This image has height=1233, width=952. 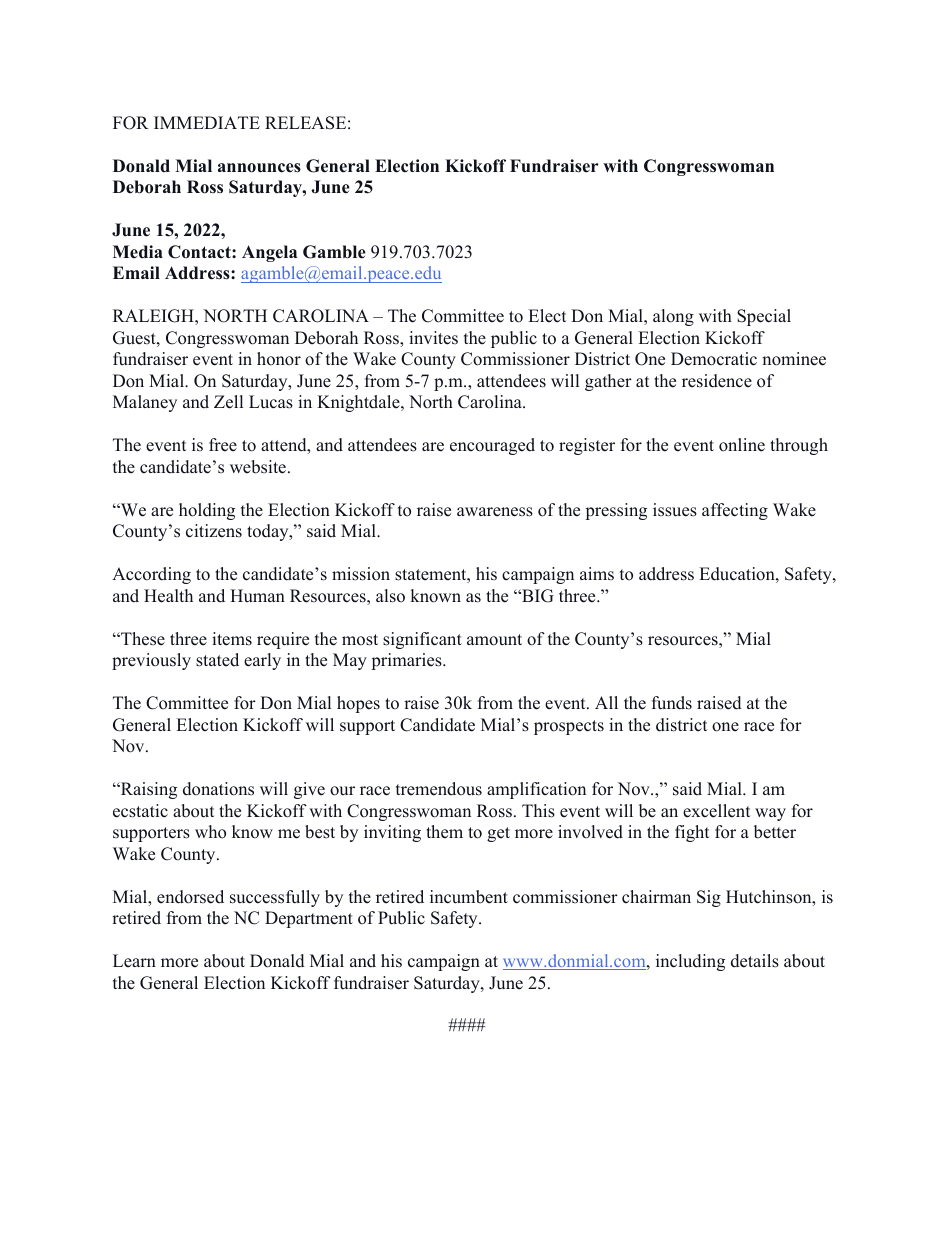 I want to click on stated, so click(x=217, y=660).
